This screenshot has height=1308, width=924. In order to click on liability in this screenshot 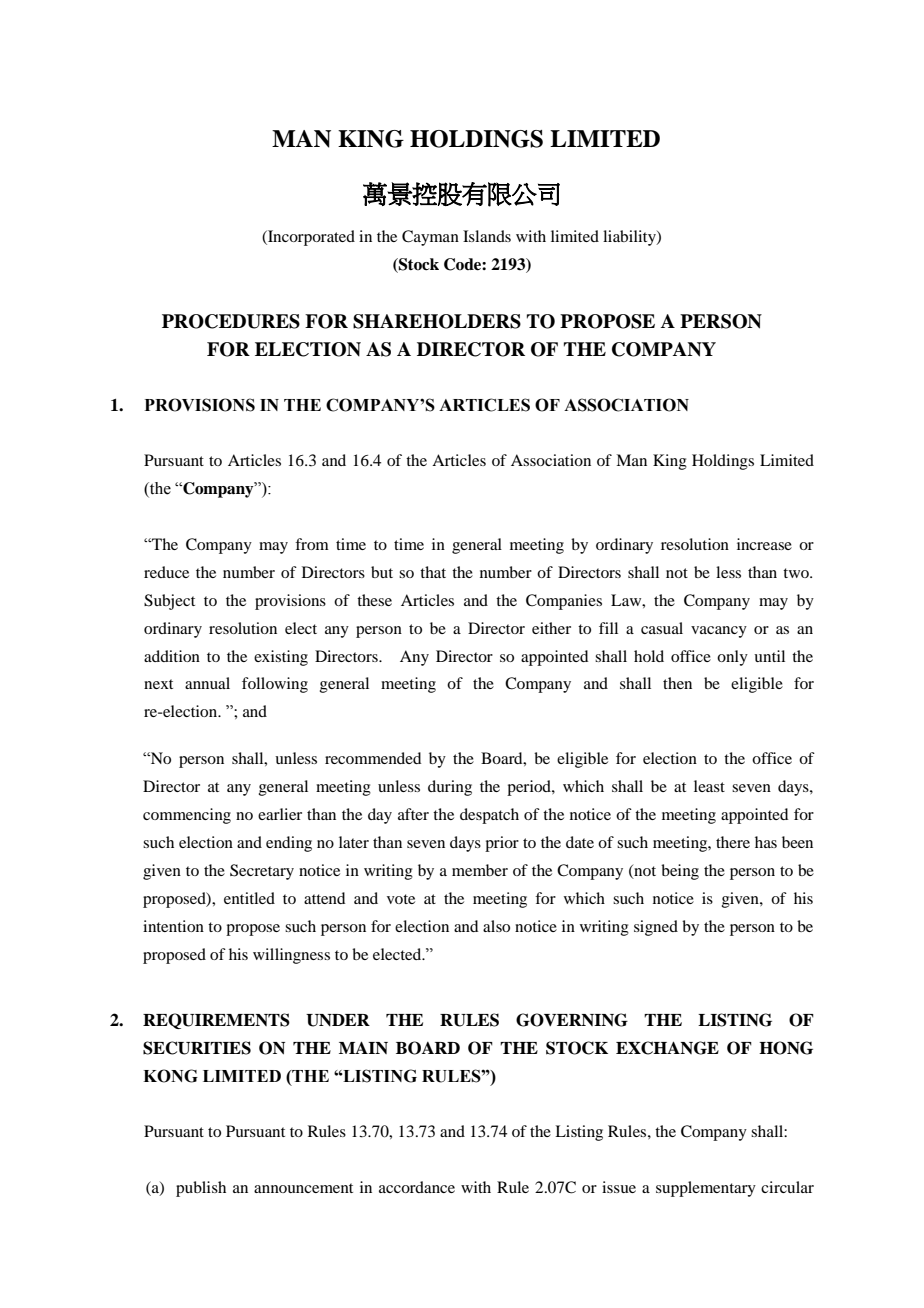, I will do `click(630, 238)`.
